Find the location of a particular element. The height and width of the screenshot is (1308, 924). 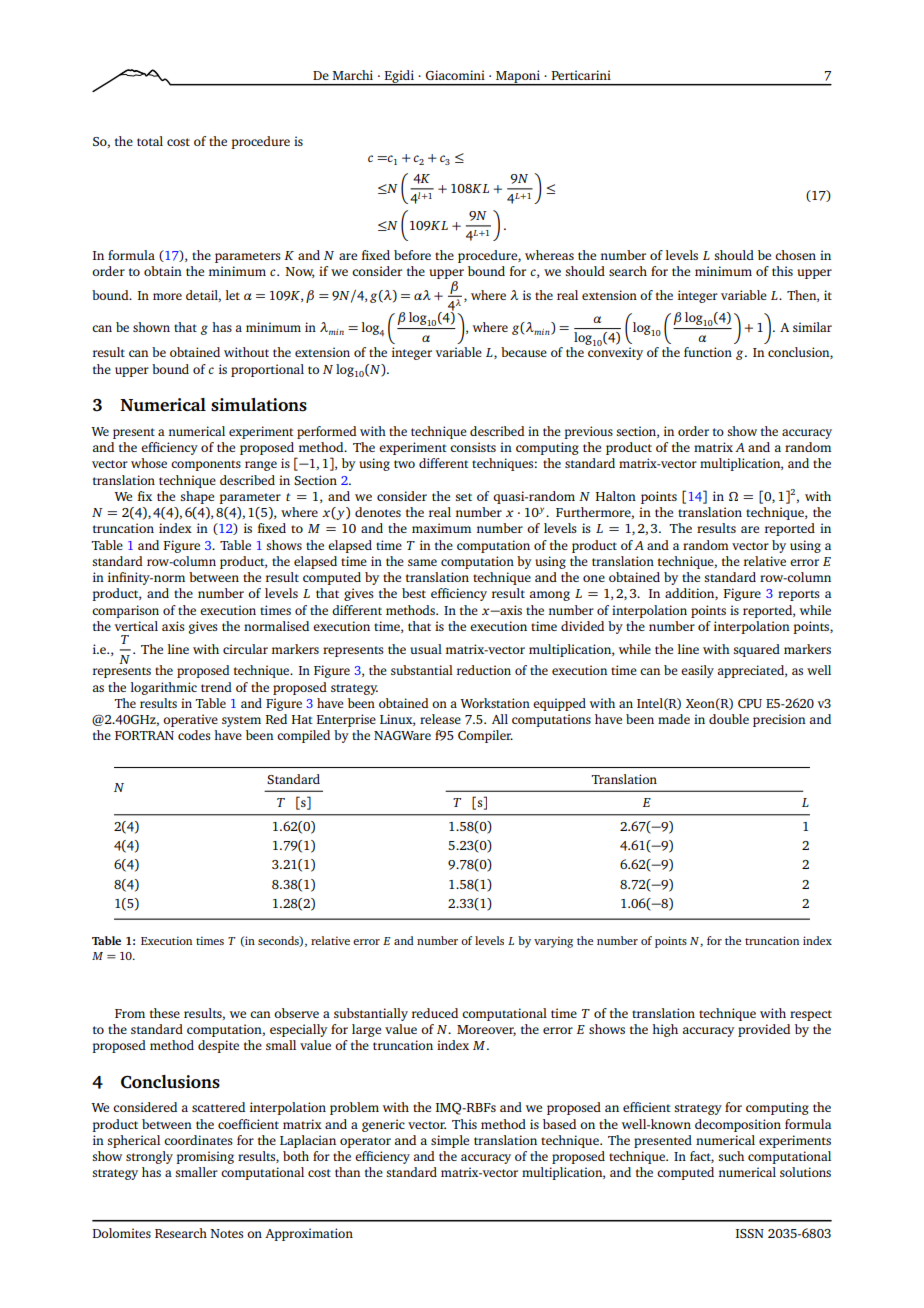

reduction is located at coordinates (484, 670).
